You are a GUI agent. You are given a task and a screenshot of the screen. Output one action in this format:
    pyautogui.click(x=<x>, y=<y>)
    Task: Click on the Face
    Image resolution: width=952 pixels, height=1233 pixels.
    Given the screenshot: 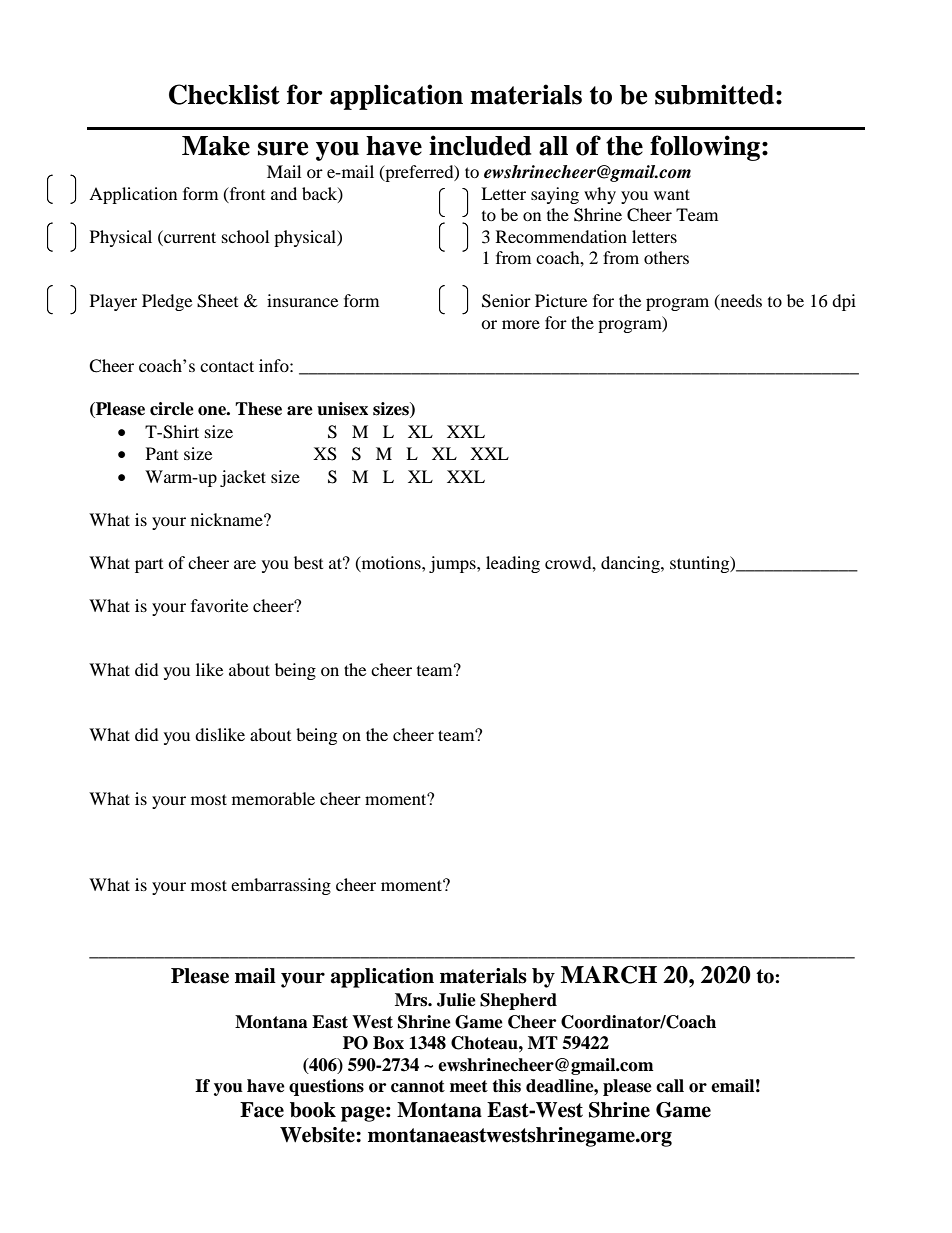 What is the action you would take?
    pyautogui.click(x=262, y=1110)
